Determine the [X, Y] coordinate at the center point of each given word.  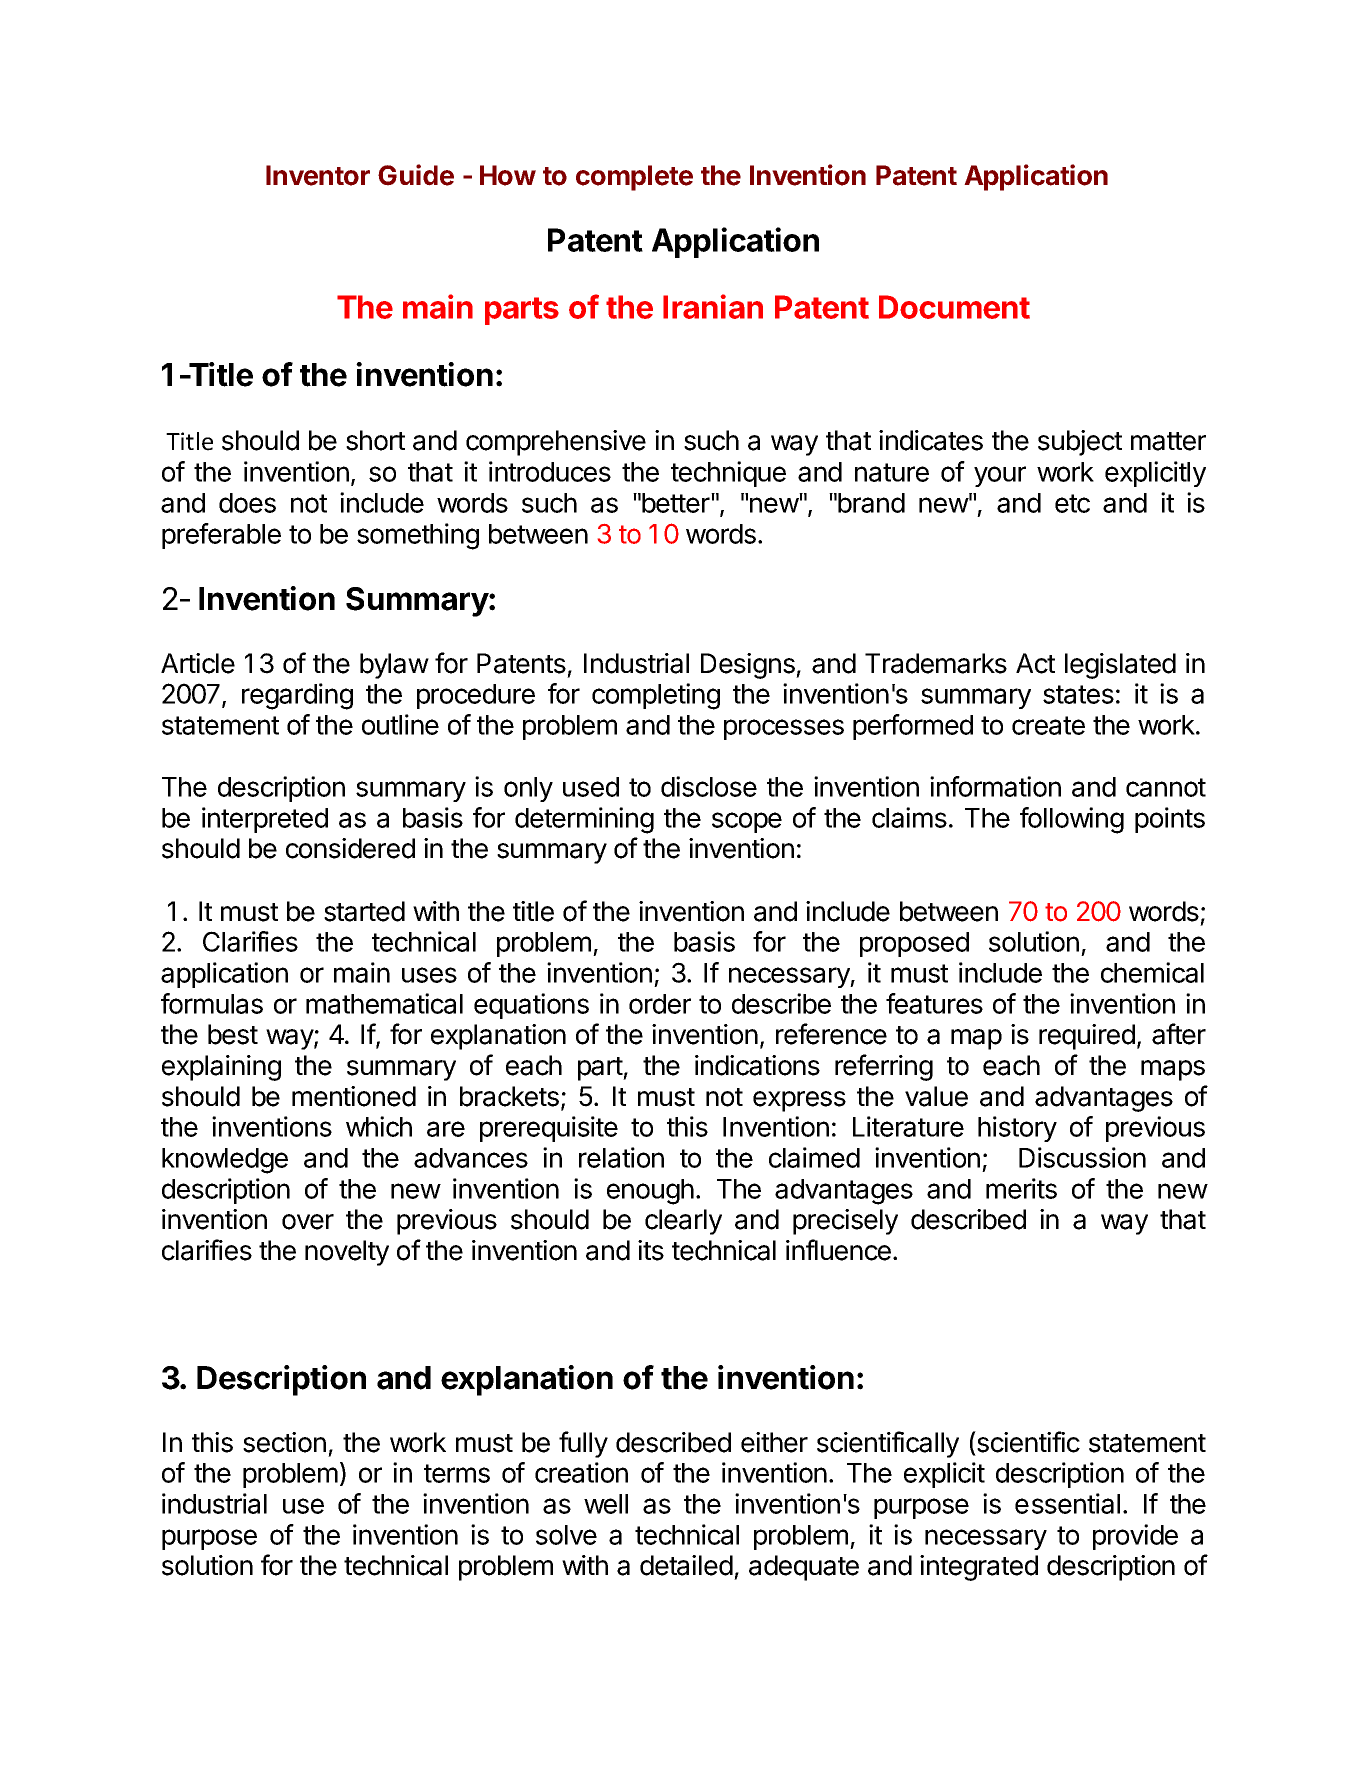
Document [954, 307]
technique [728, 474]
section [284, 1442]
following [1072, 820]
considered [350, 848]
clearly [683, 1222]
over [308, 1222]
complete [634, 178]
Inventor [318, 175]
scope [747, 822]
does [247, 503]
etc [1072, 503]
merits [1021, 1188]
